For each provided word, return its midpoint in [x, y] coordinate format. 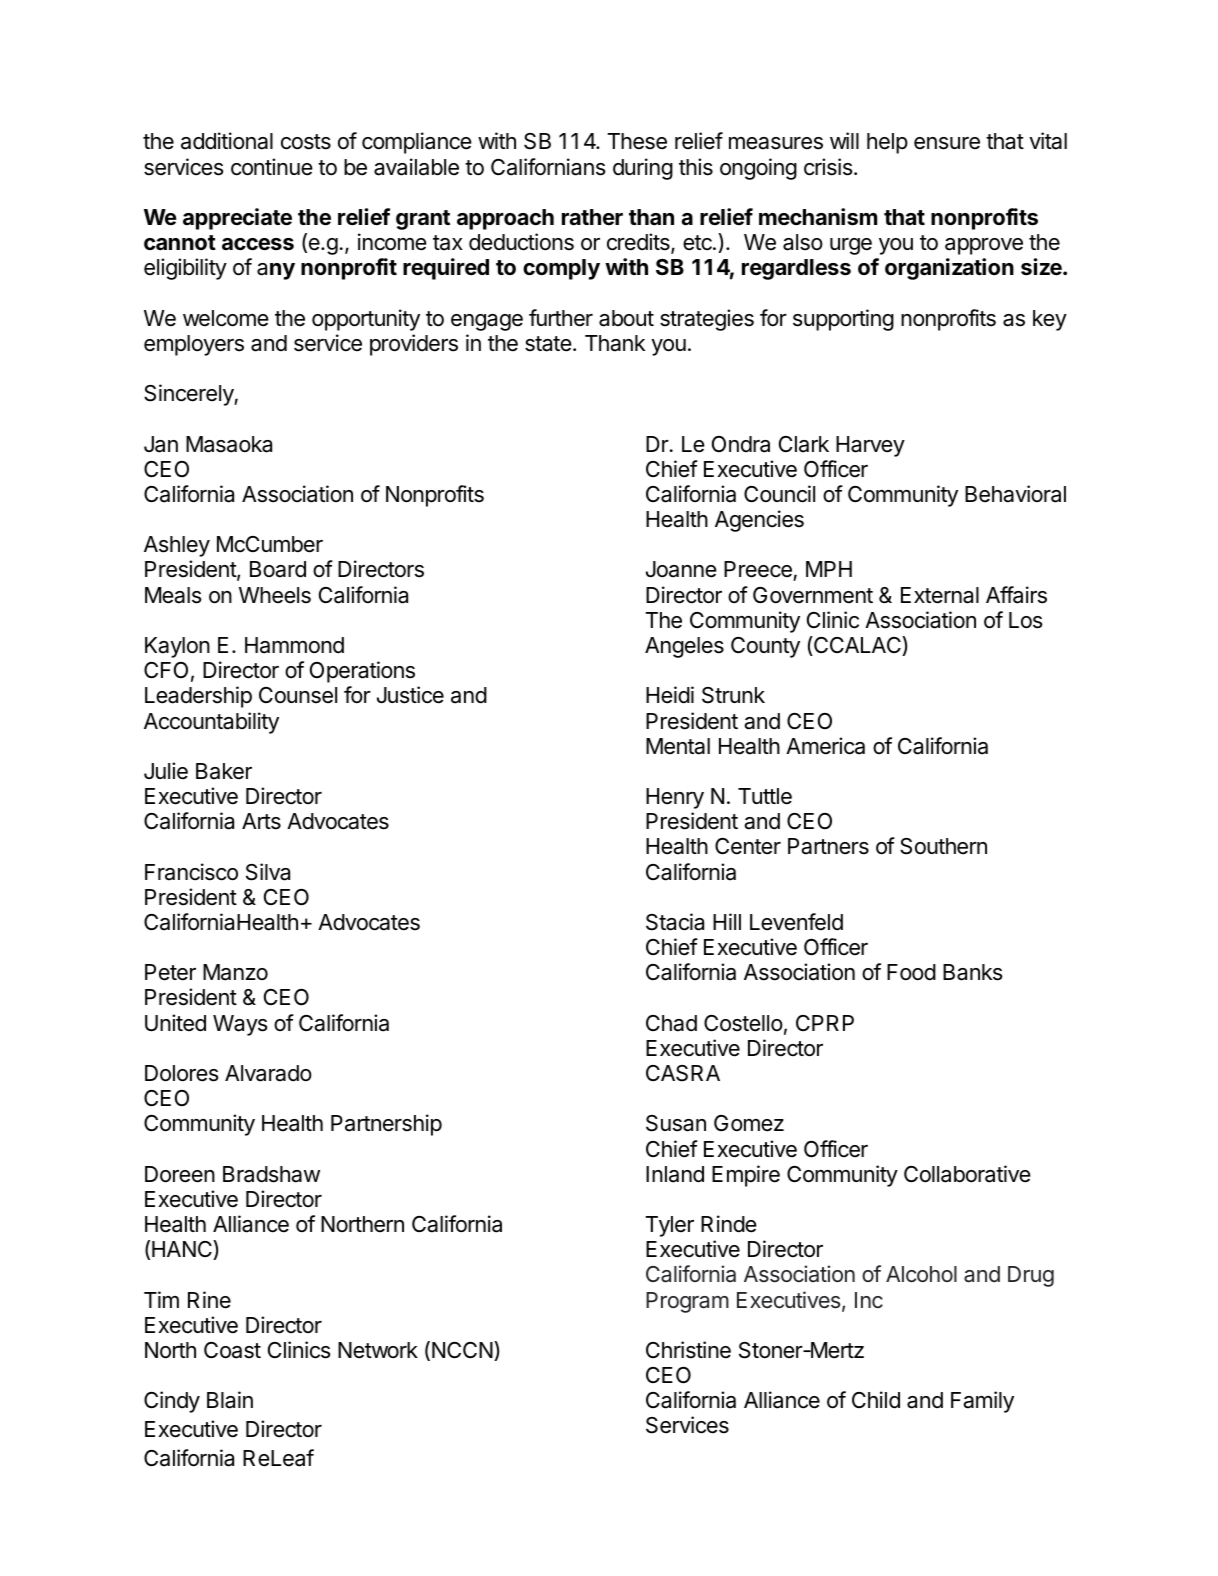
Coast [232, 1350]
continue [272, 167]
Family [982, 1402]
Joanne [681, 569]
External [940, 595]
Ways [240, 1025]
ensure [947, 143]
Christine [688, 1350]
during [643, 169]
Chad [671, 1023]
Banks [973, 972]
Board [278, 569]
